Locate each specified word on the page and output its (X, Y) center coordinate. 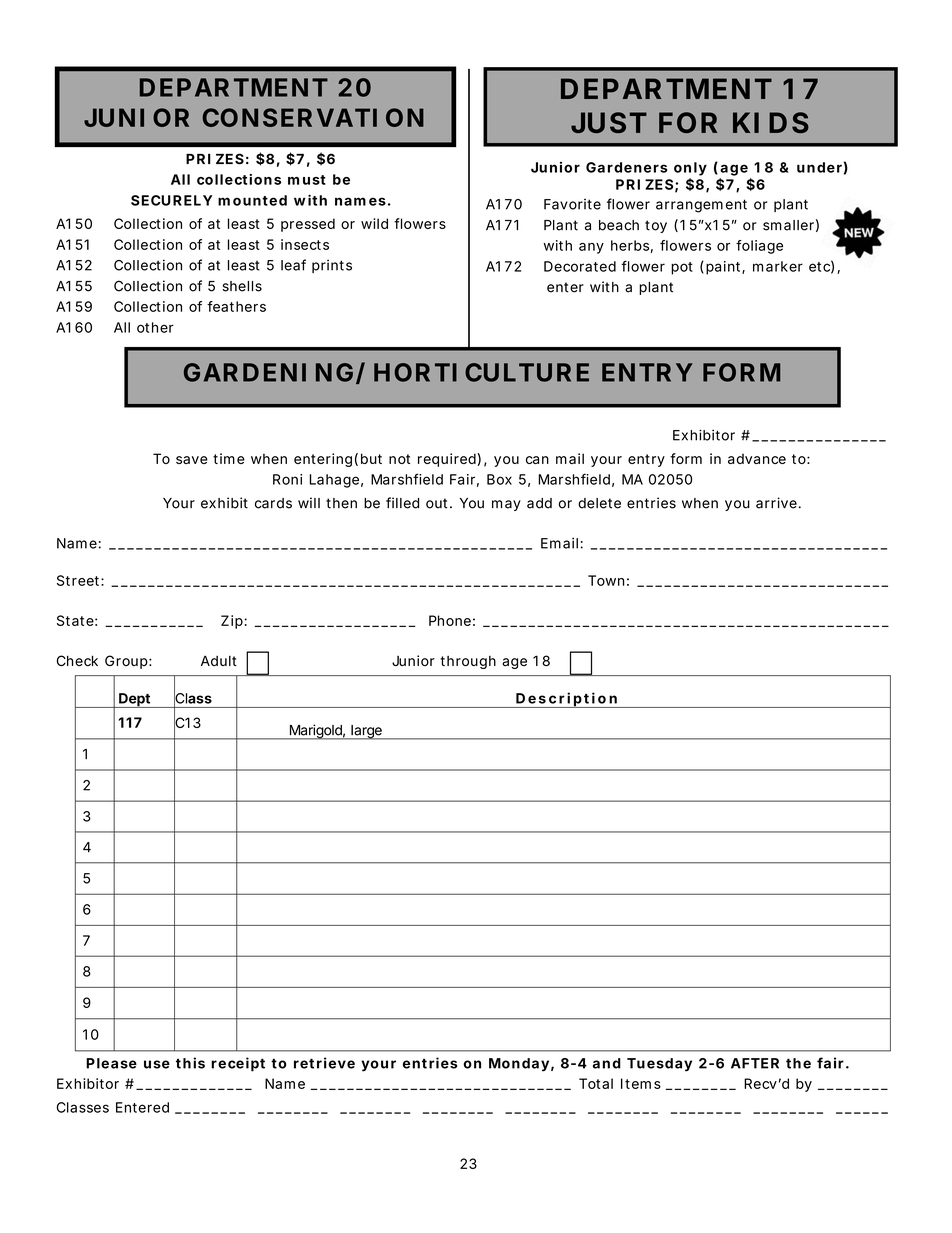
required (448, 460)
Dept (134, 700)
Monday (519, 1065)
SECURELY (171, 200)
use (157, 1064)
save (192, 460)
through (468, 662)
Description (566, 700)
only (690, 169)
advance (757, 459)
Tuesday (659, 1065)
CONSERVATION (313, 117)
